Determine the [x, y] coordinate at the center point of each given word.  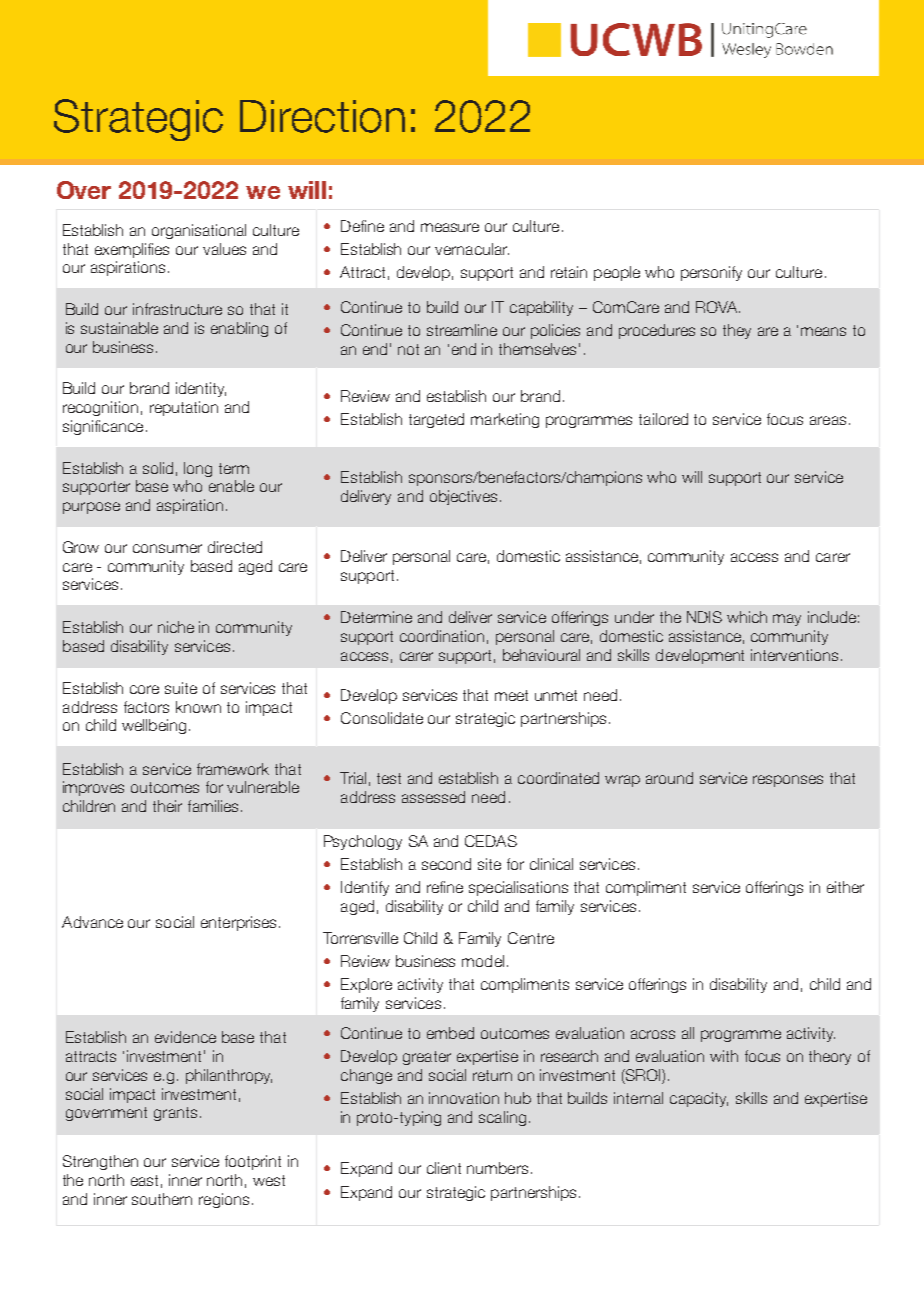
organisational [199, 231]
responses [788, 781]
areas [828, 420]
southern [162, 1199]
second [446, 864]
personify [711, 273]
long [198, 469]
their [167, 806]
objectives [465, 497]
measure [450, 227]
